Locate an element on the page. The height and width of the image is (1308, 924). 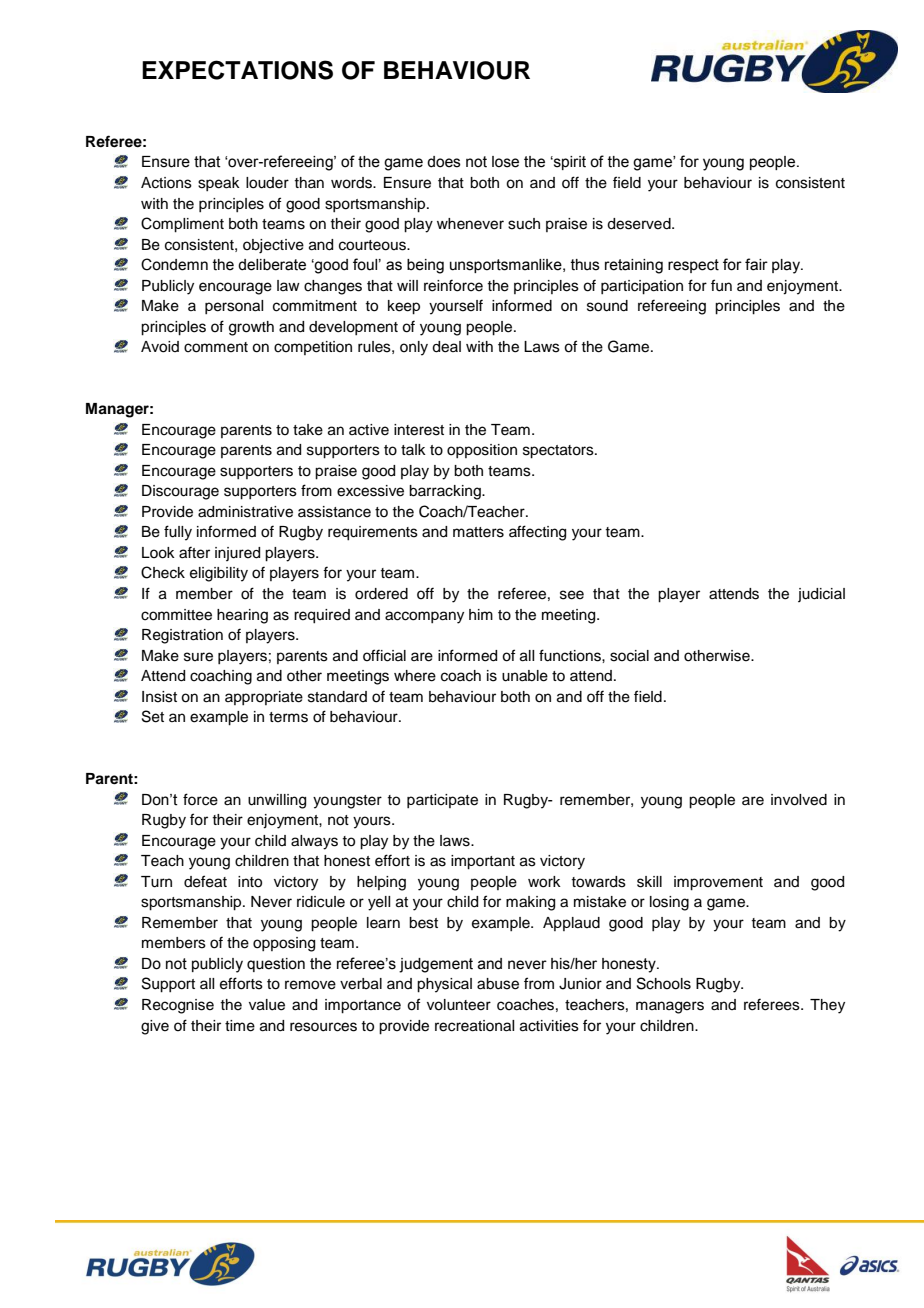
participation is located at coordinates (642, 287).
